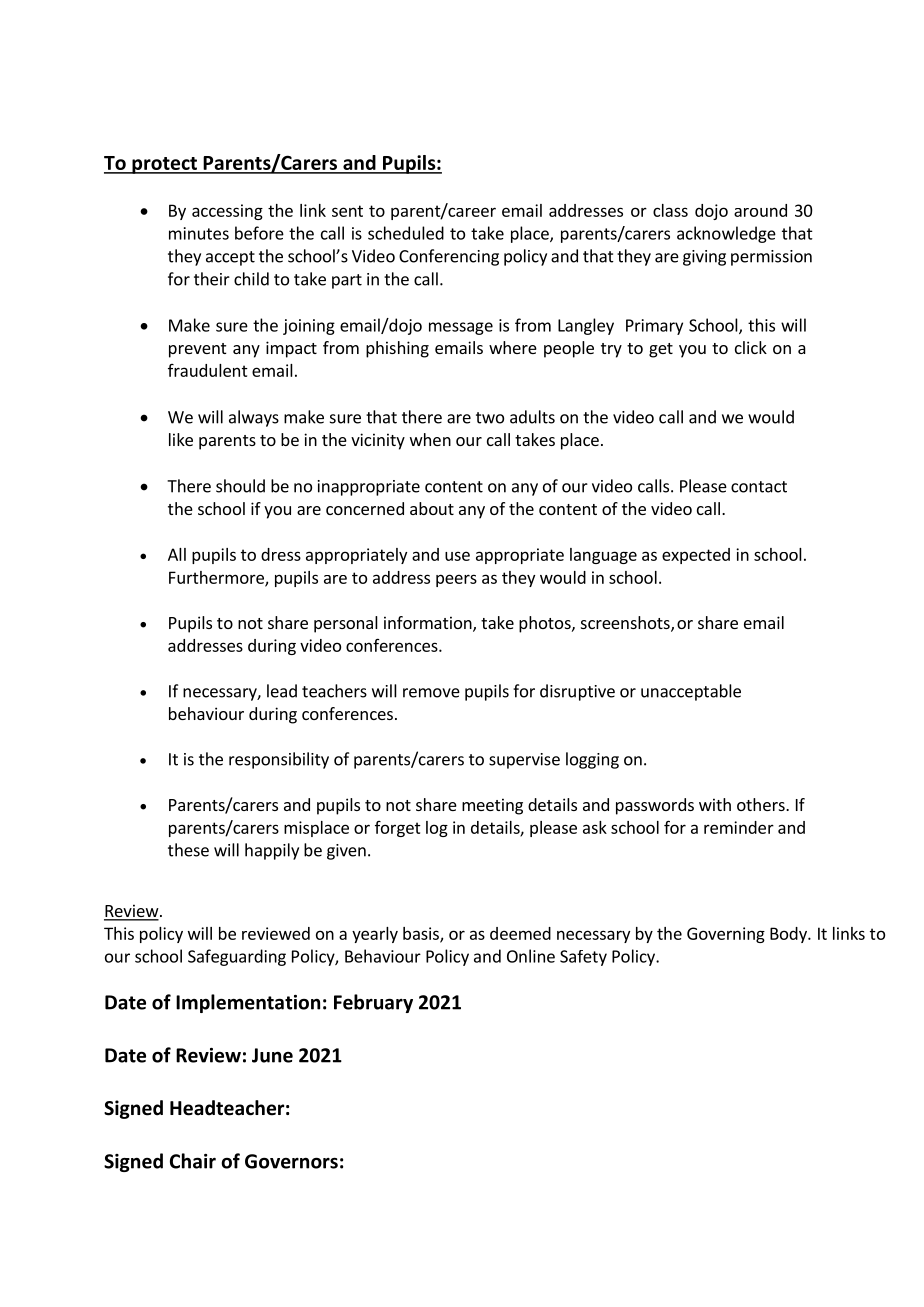  Describe the element at coordinates (282, 691) in the document. I see `lead` at that location.
